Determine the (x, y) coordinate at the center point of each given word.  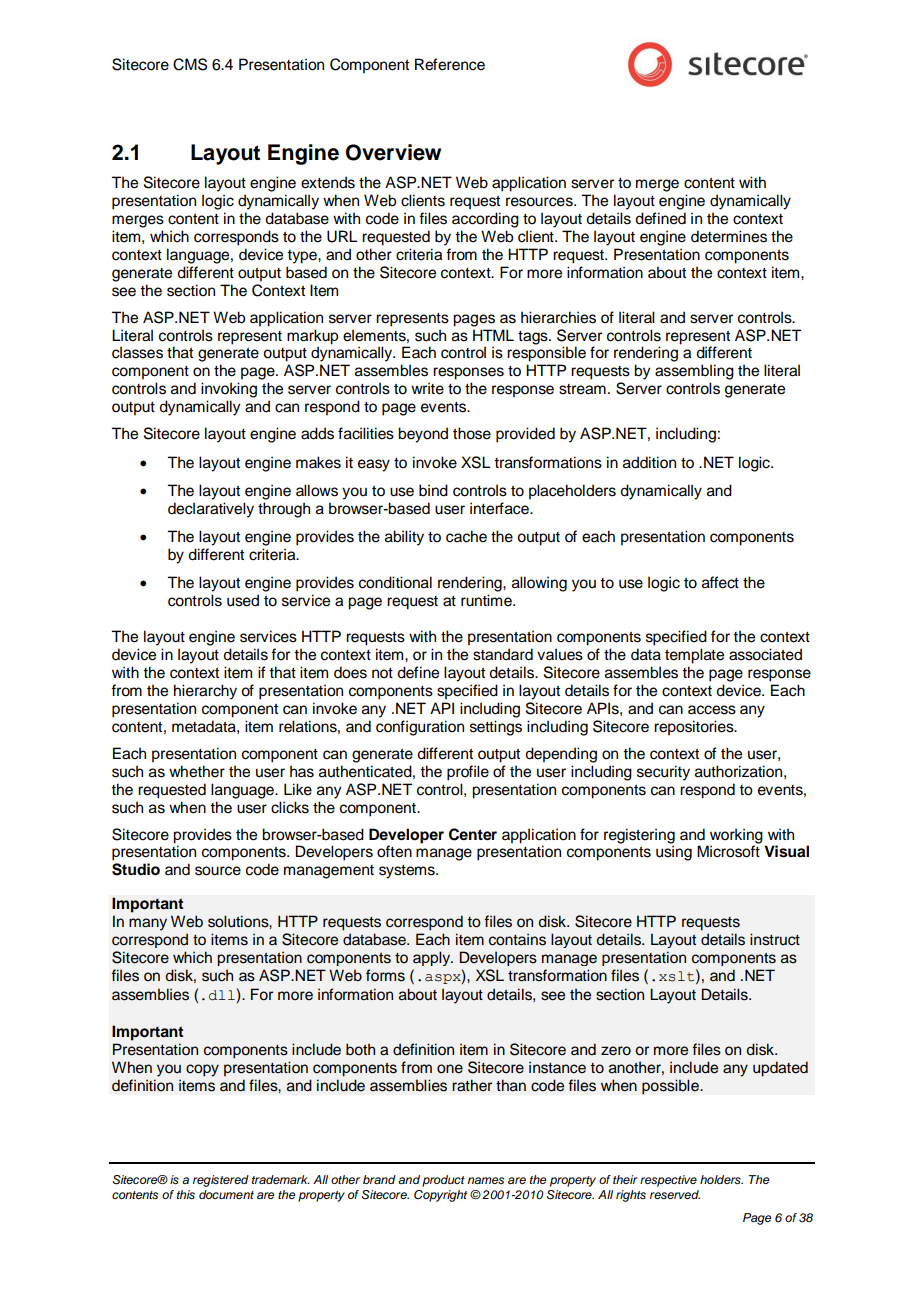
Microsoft (728, 851)
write (427, 388)
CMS (190, 64)
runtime (487, 600)
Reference (450, 64)
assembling (694, 372)
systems (408, 872)
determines (729, 236)
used (243, 600)
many (148, 924)
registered (221, 1181)
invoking (229, 390)
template (694, 656)
